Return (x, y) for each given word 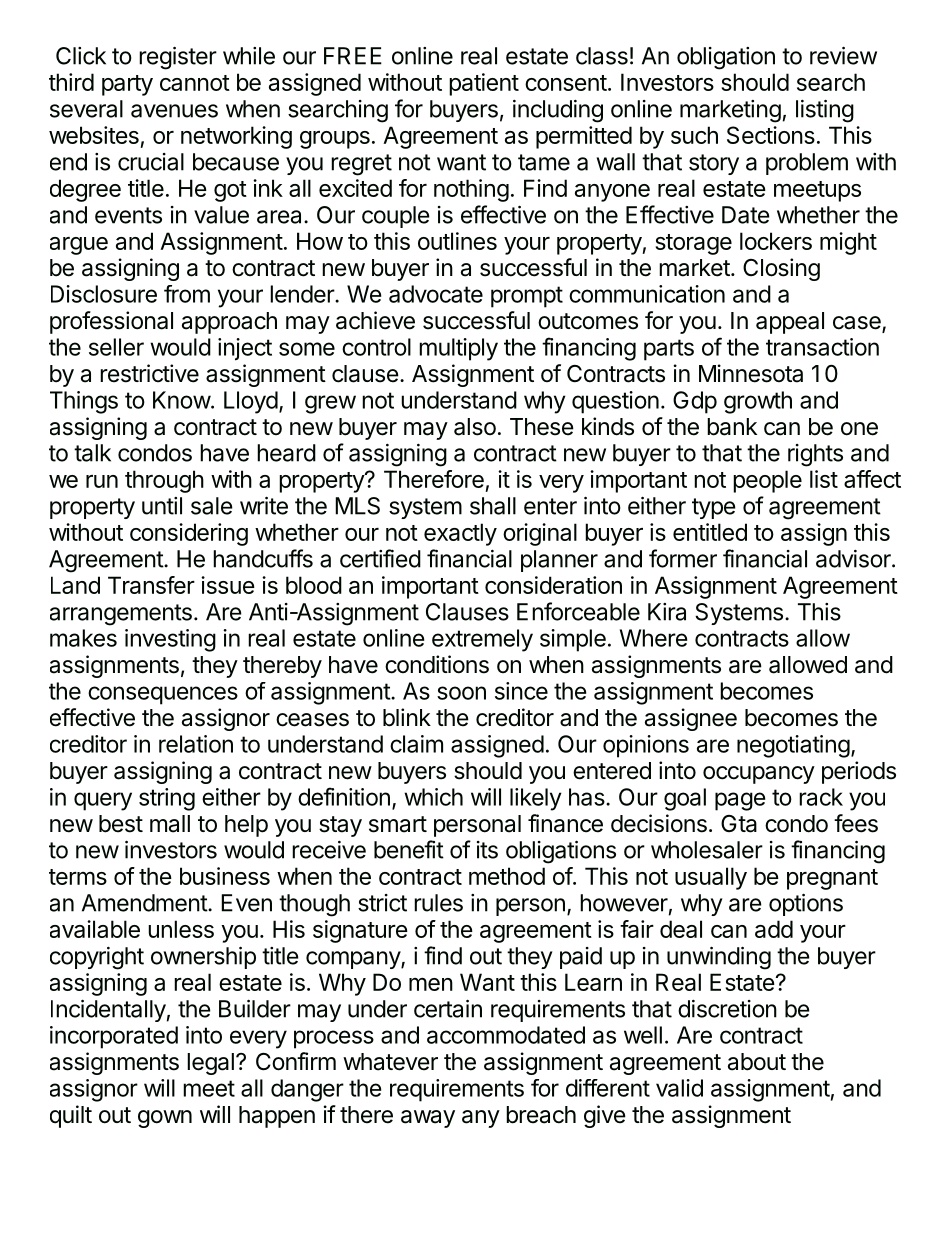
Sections (771, 135)
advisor (854, 559)
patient (484, 84)
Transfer (151, 585)
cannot (195, 83)
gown (165, 1119)
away (428, 1119)
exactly (460, 534)
